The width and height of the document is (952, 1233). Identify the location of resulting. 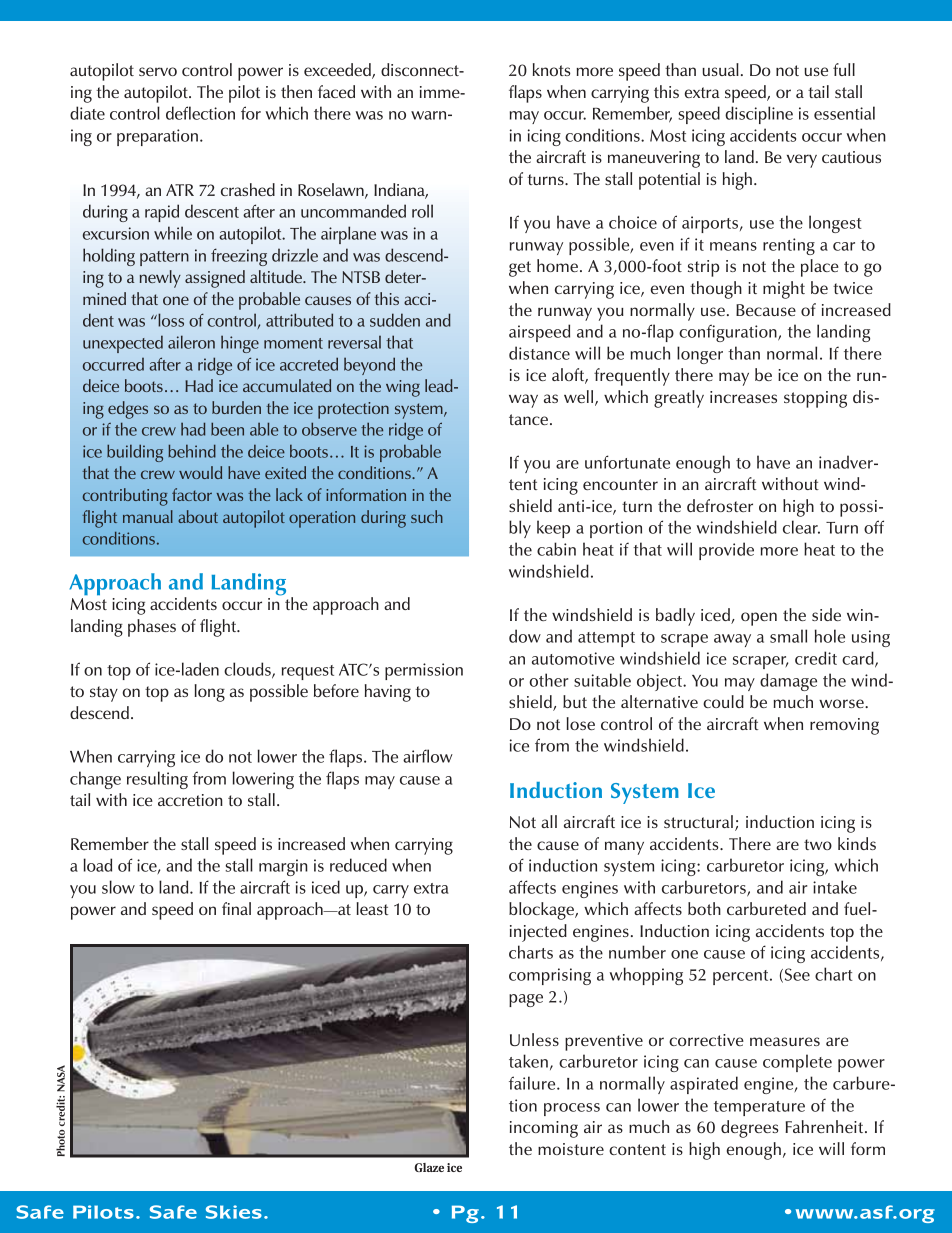
(157, 780).
